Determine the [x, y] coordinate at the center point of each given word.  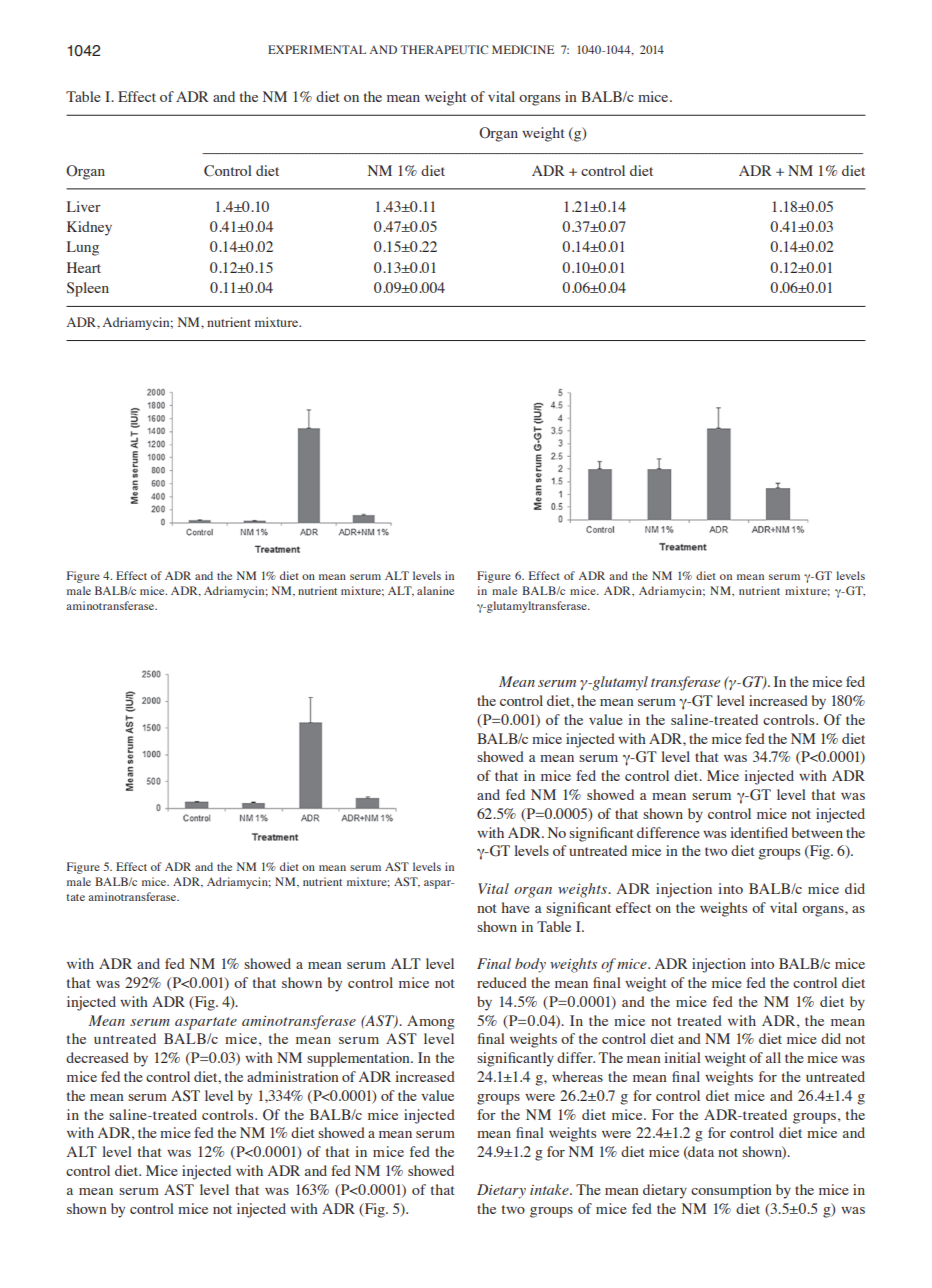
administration [293, 1076]
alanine [435, 590]
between [817, 832]
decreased [97, 1057]
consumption [731, 1191]
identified [759, 832]
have [516, 907]
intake [550, 1189]
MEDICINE [523, 49]
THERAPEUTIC [444, 49]
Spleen [88, 289]
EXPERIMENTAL [317, 49]
